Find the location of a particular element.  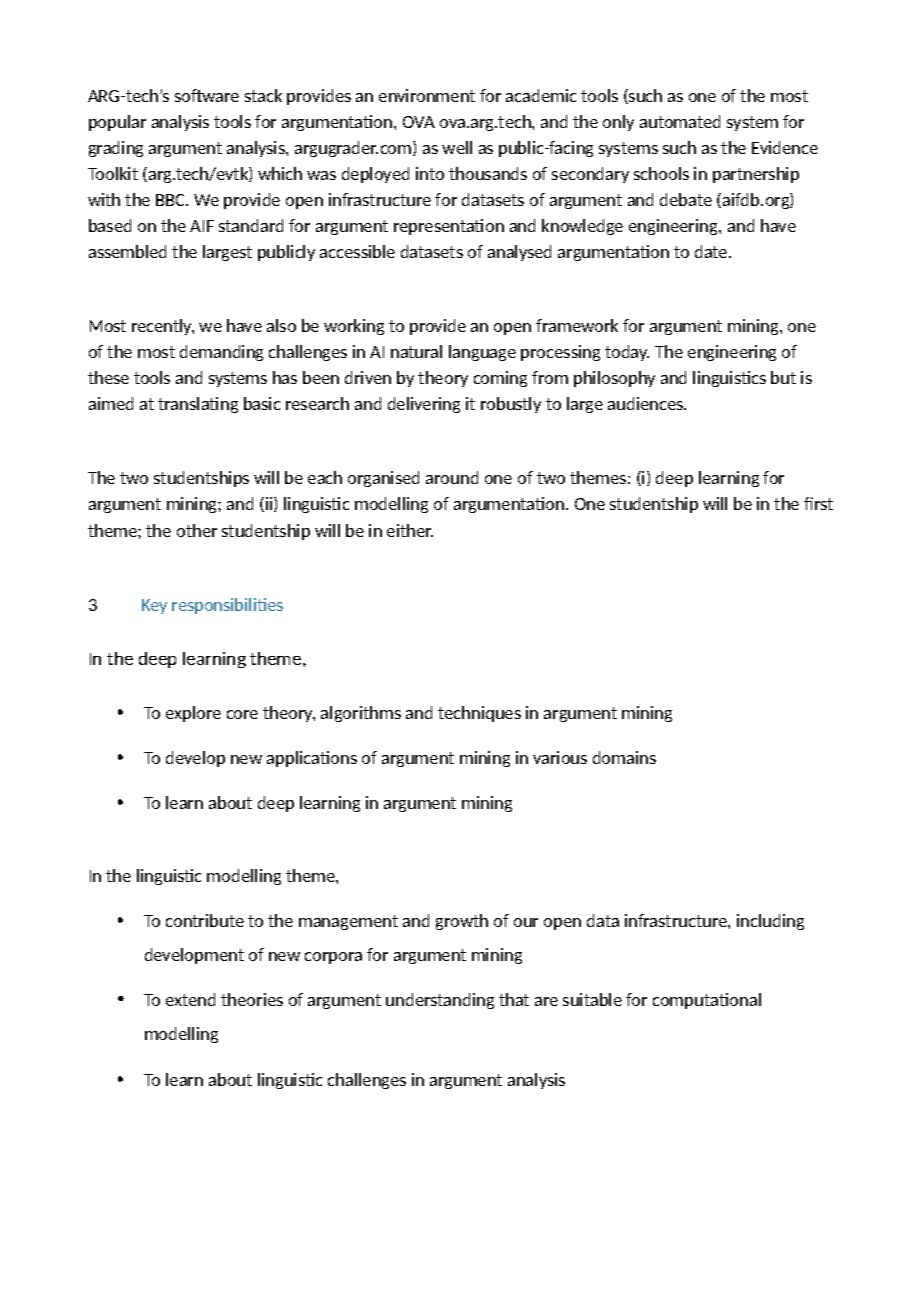

explore is located at coordinates (193, 714).
